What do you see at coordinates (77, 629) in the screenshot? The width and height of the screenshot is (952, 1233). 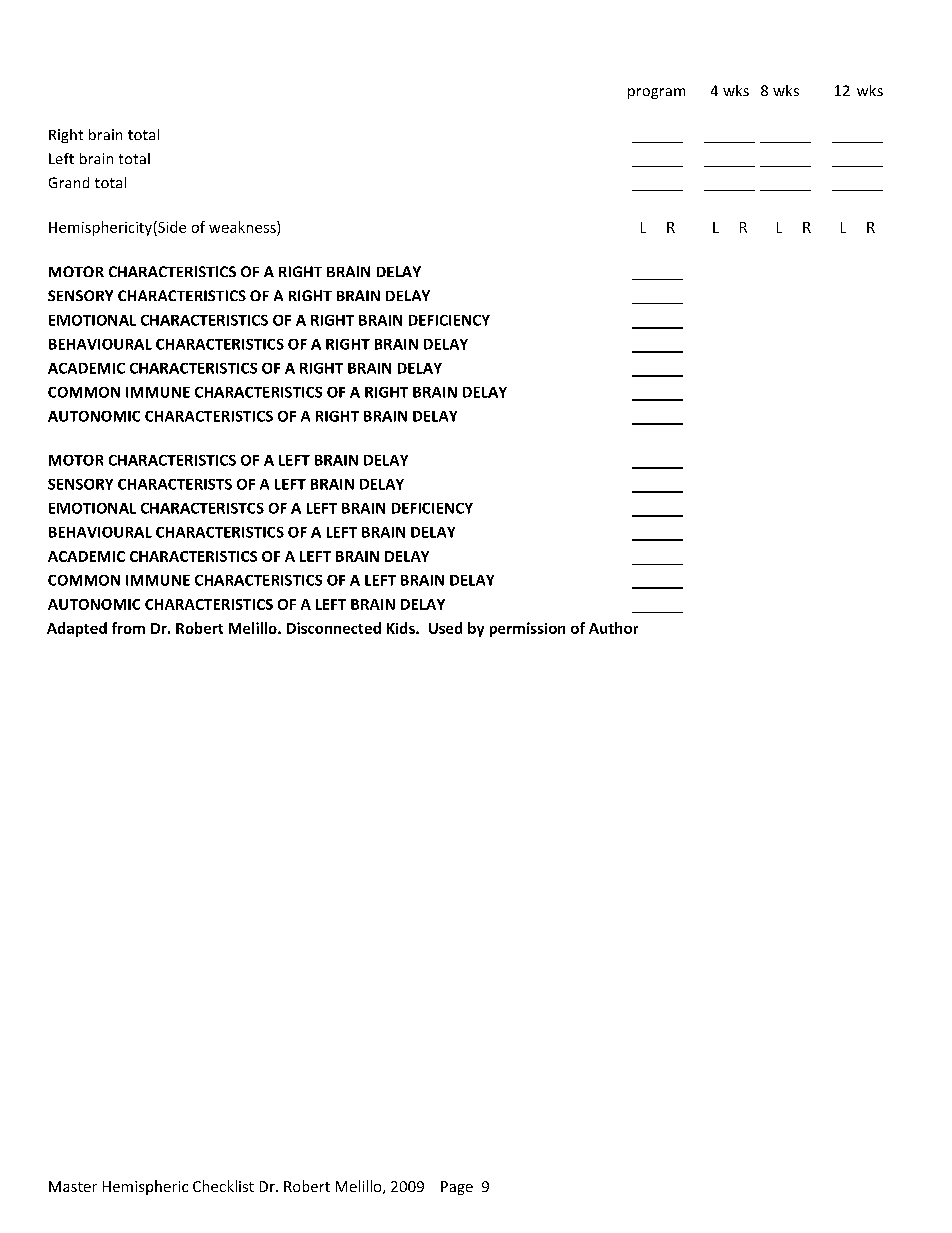 I see `Adapted` at bounding box center [77, 629].
